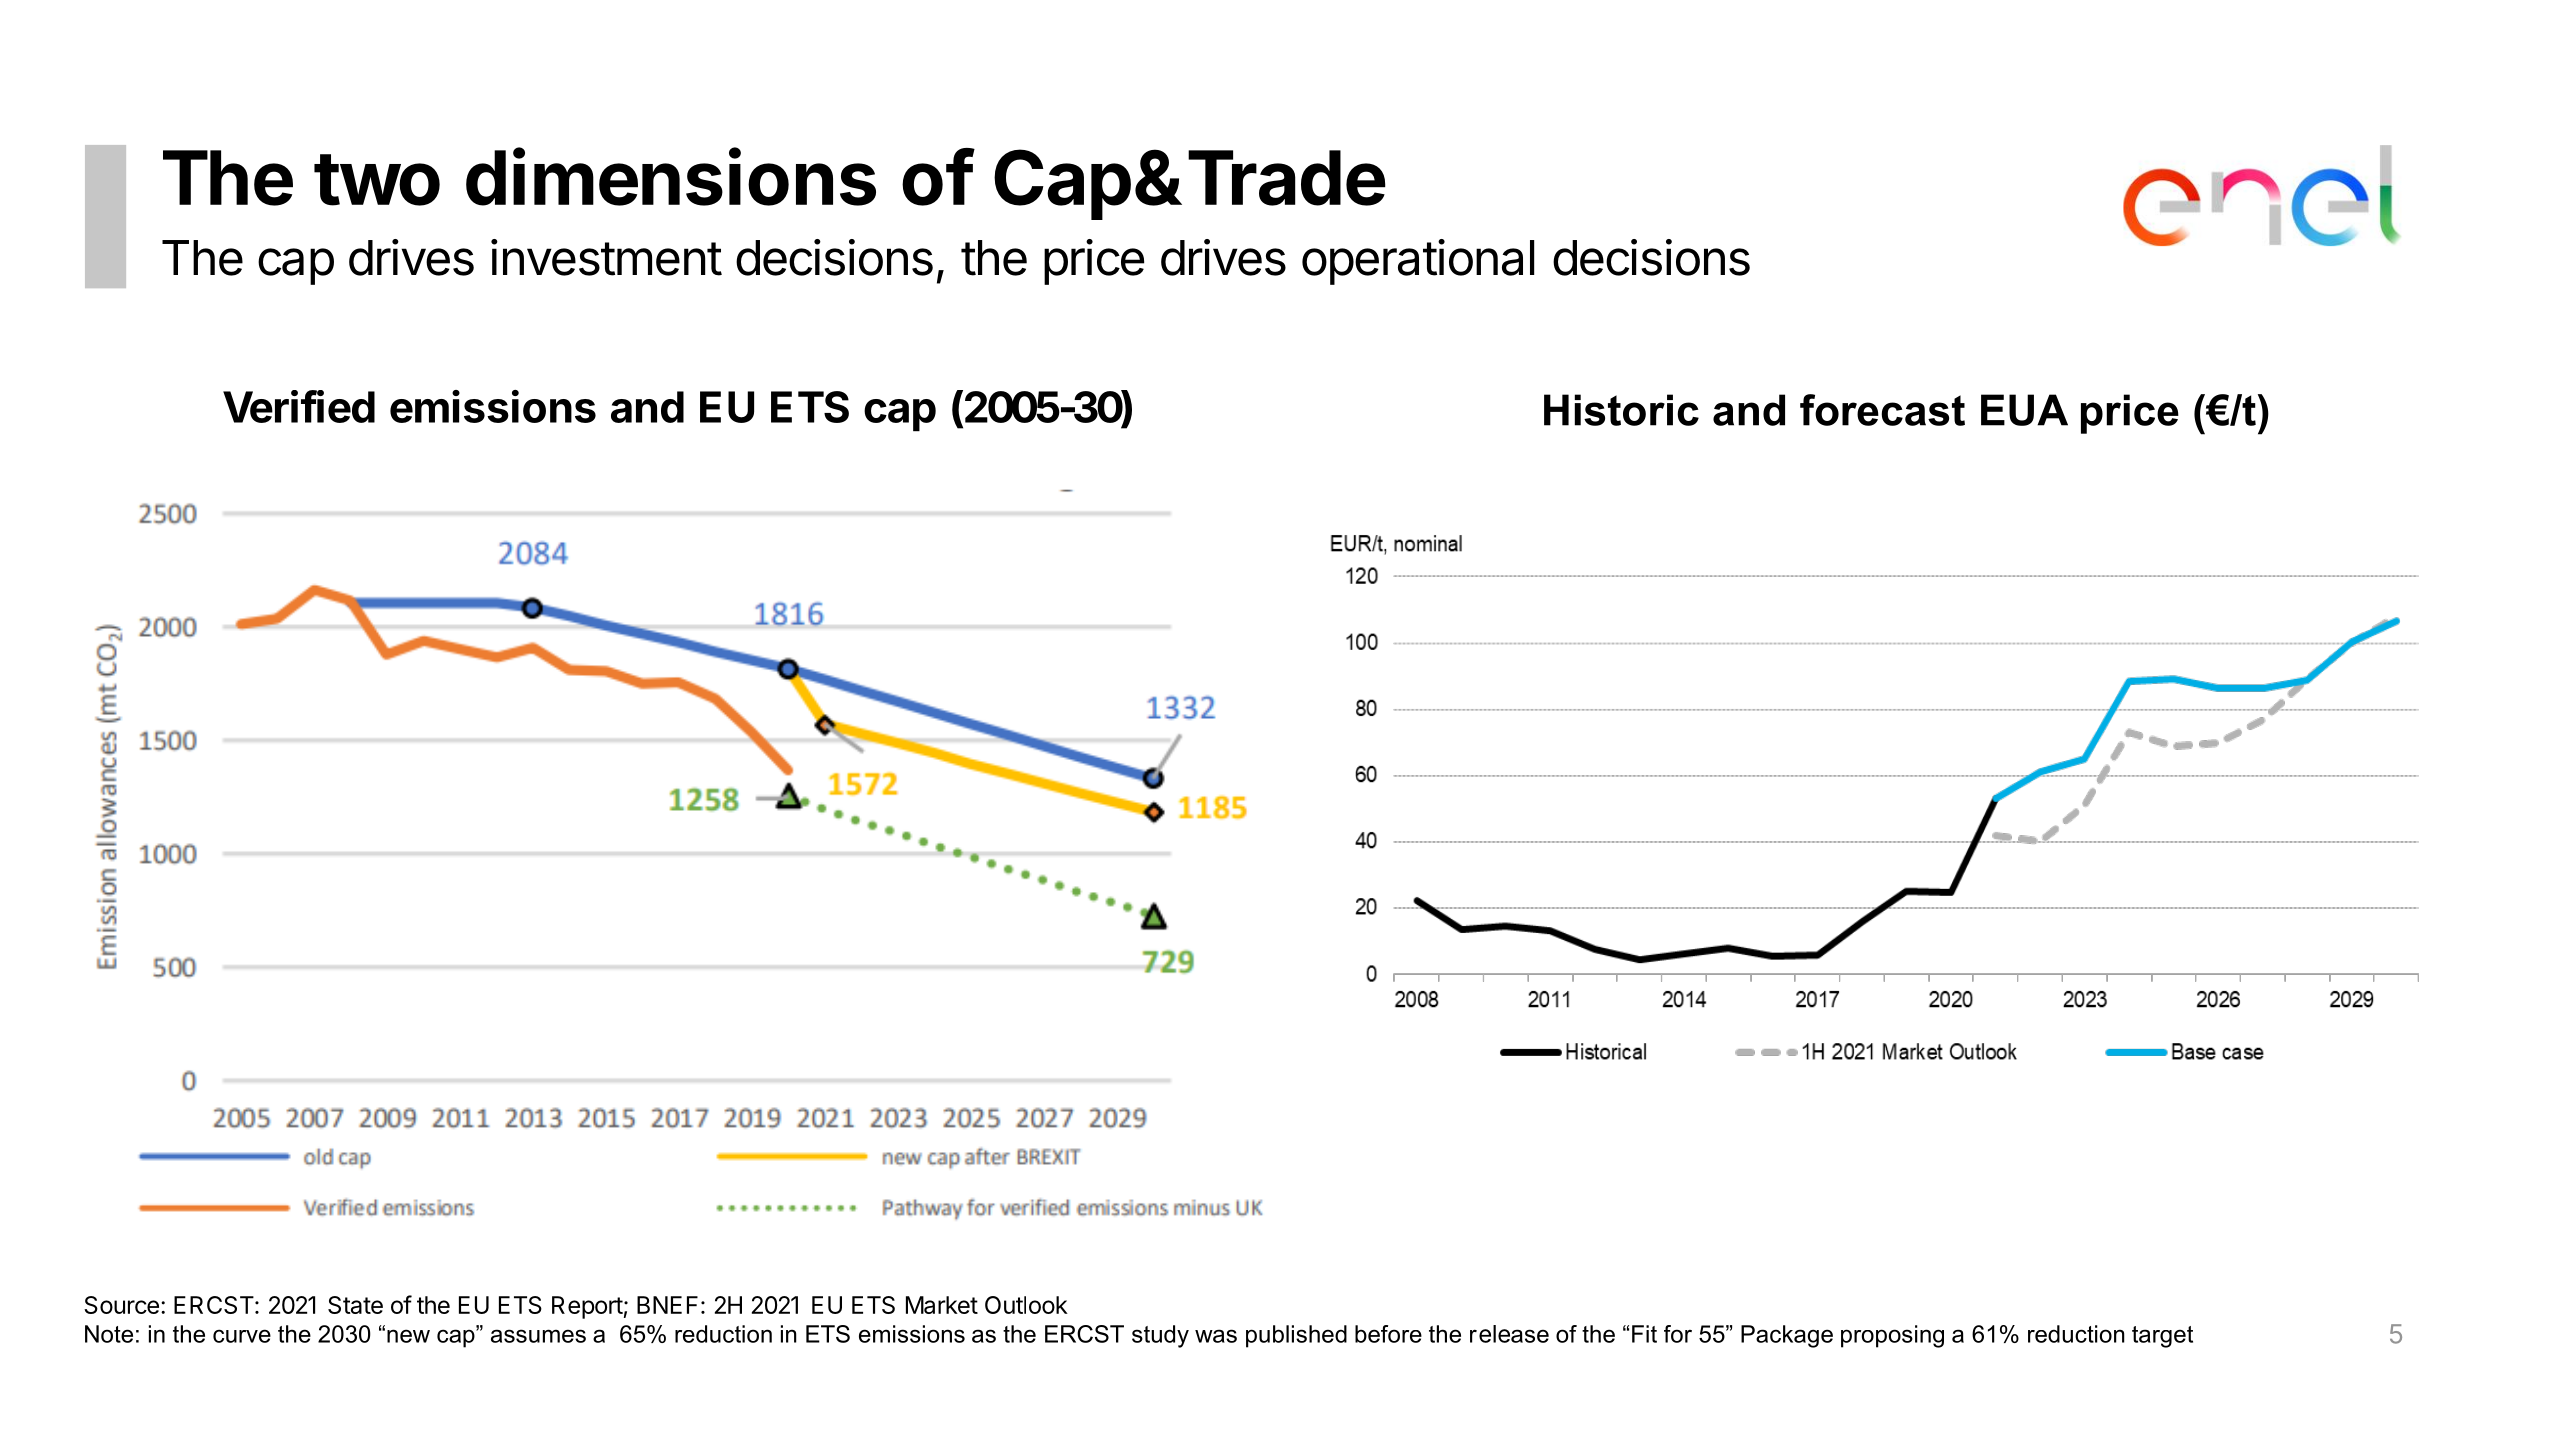 The width and height of the document is (2563, 1442). Describe the element at coordinates (1418, 262) in the document. I see `operational` at that location.
